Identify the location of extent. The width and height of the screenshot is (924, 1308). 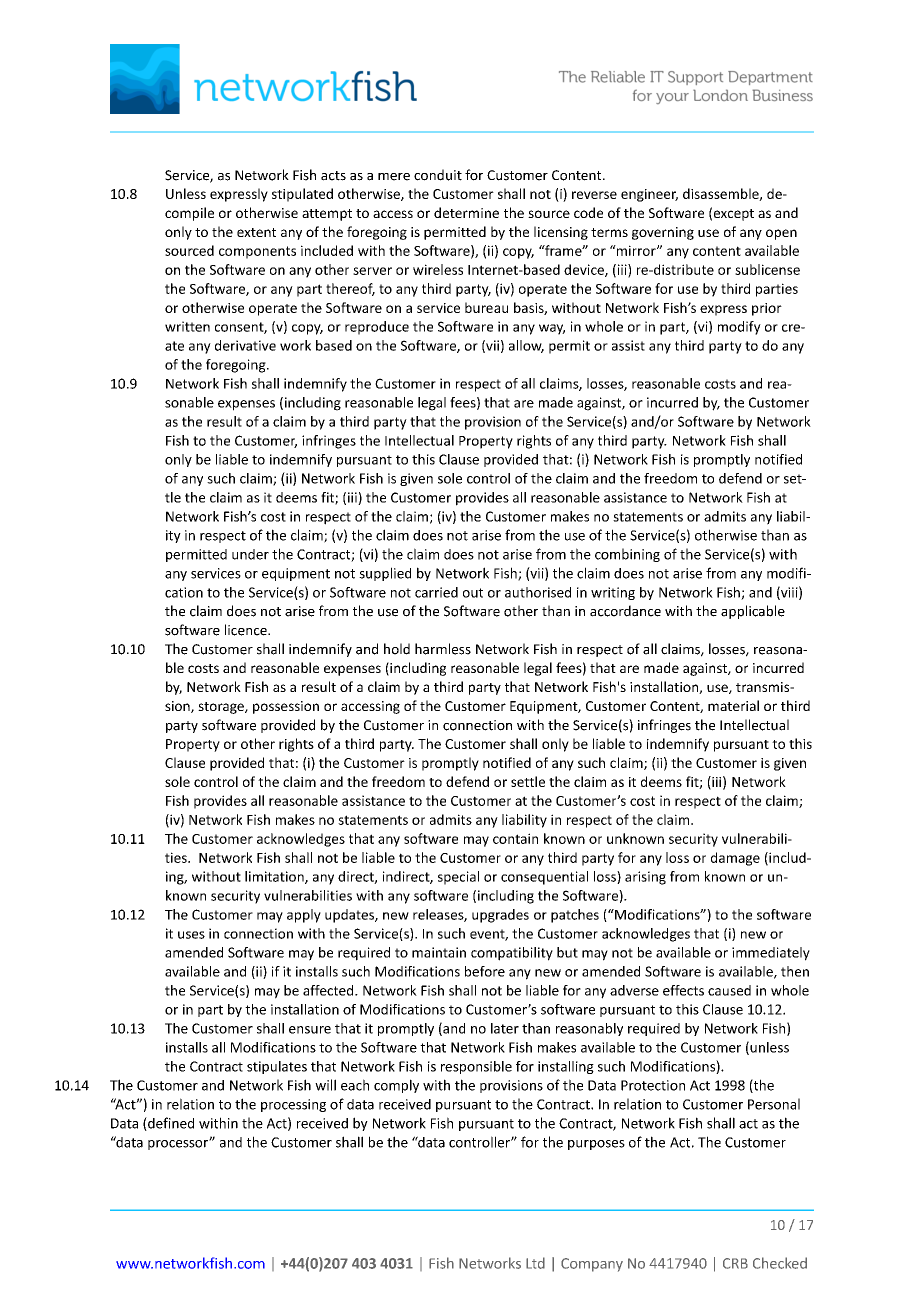
(256, 232).
